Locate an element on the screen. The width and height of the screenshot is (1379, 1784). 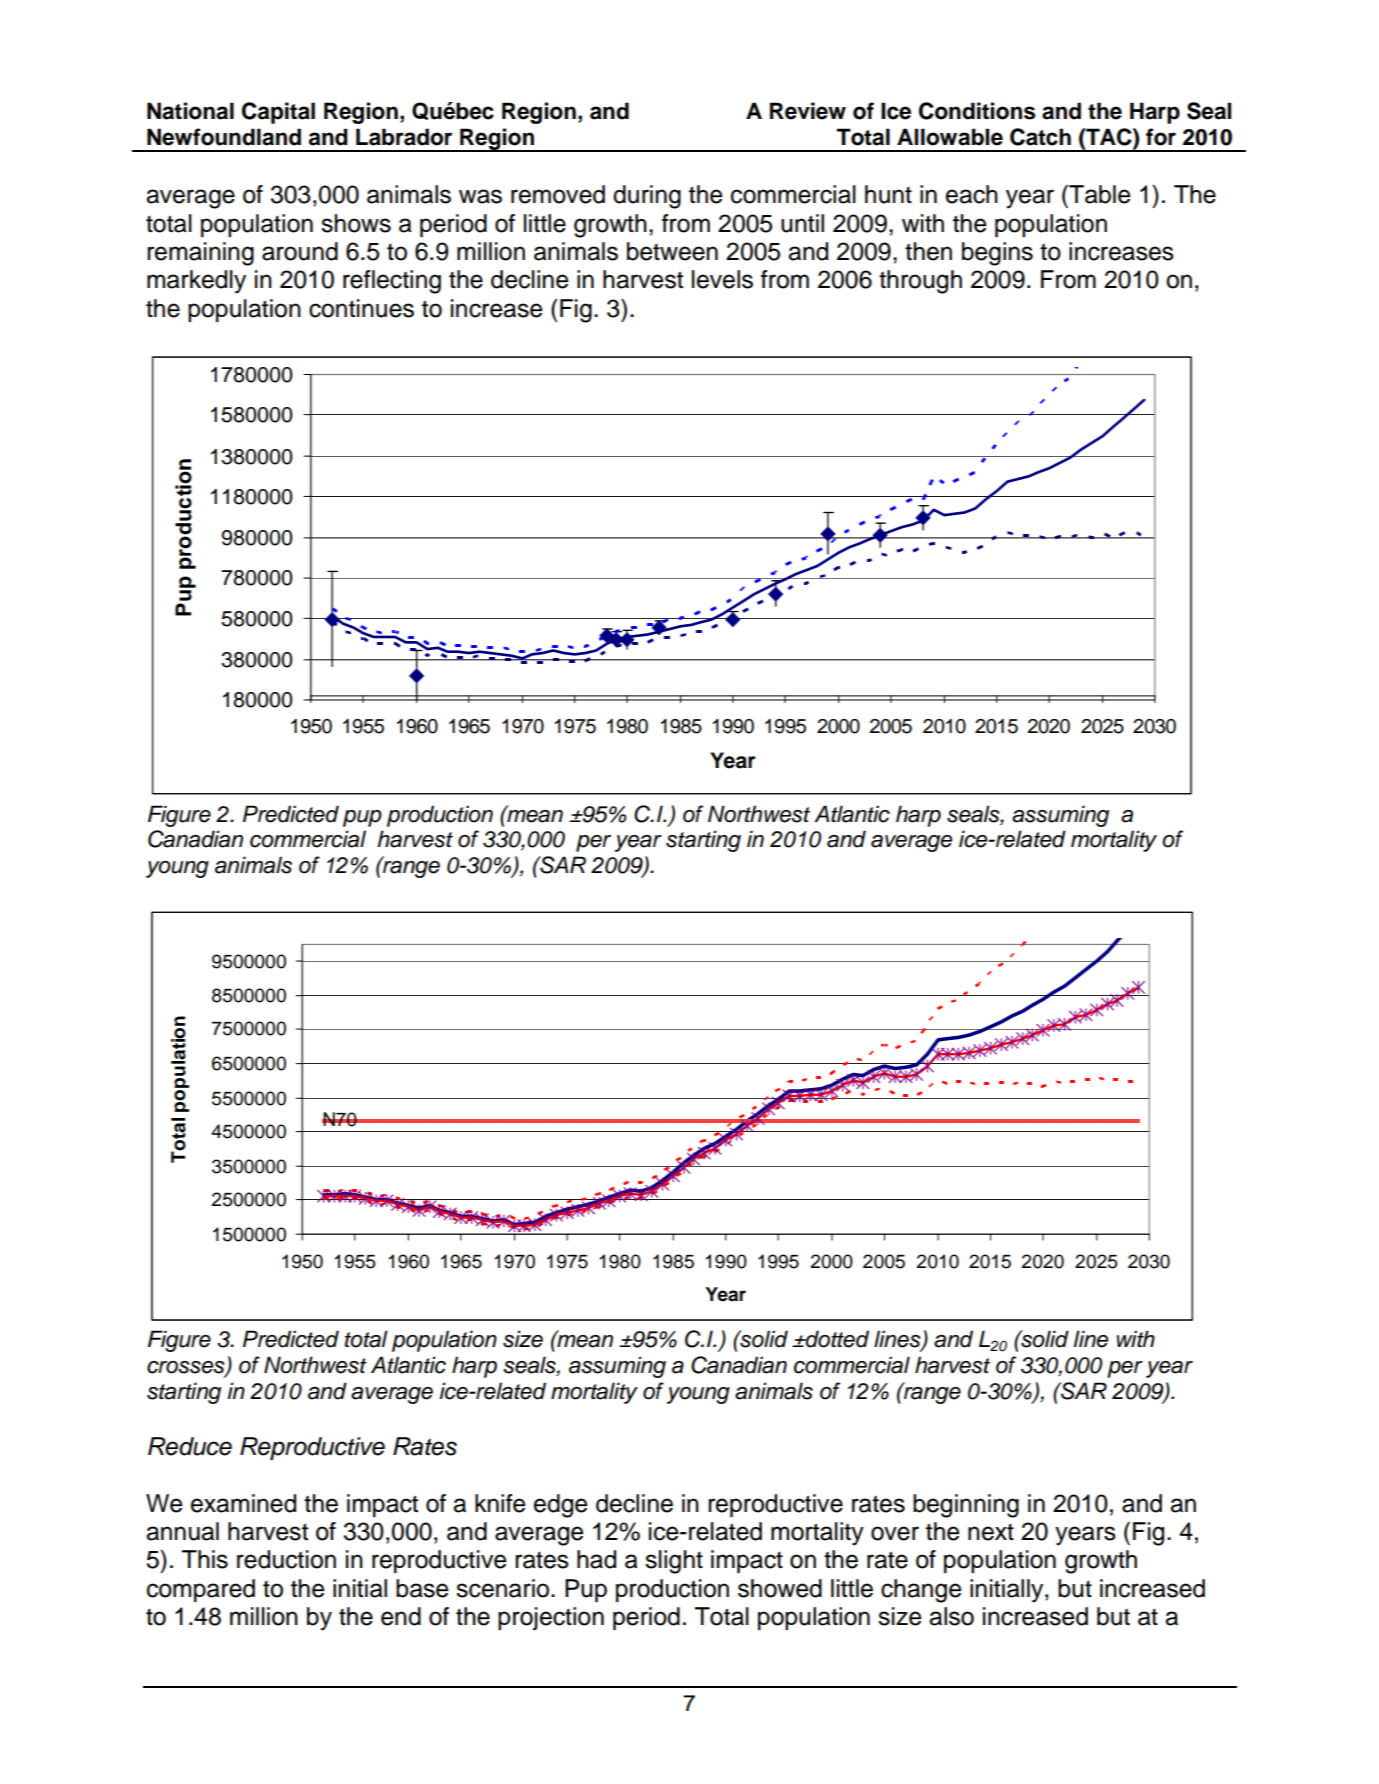
Capital is located at coordinates (278, 113).
